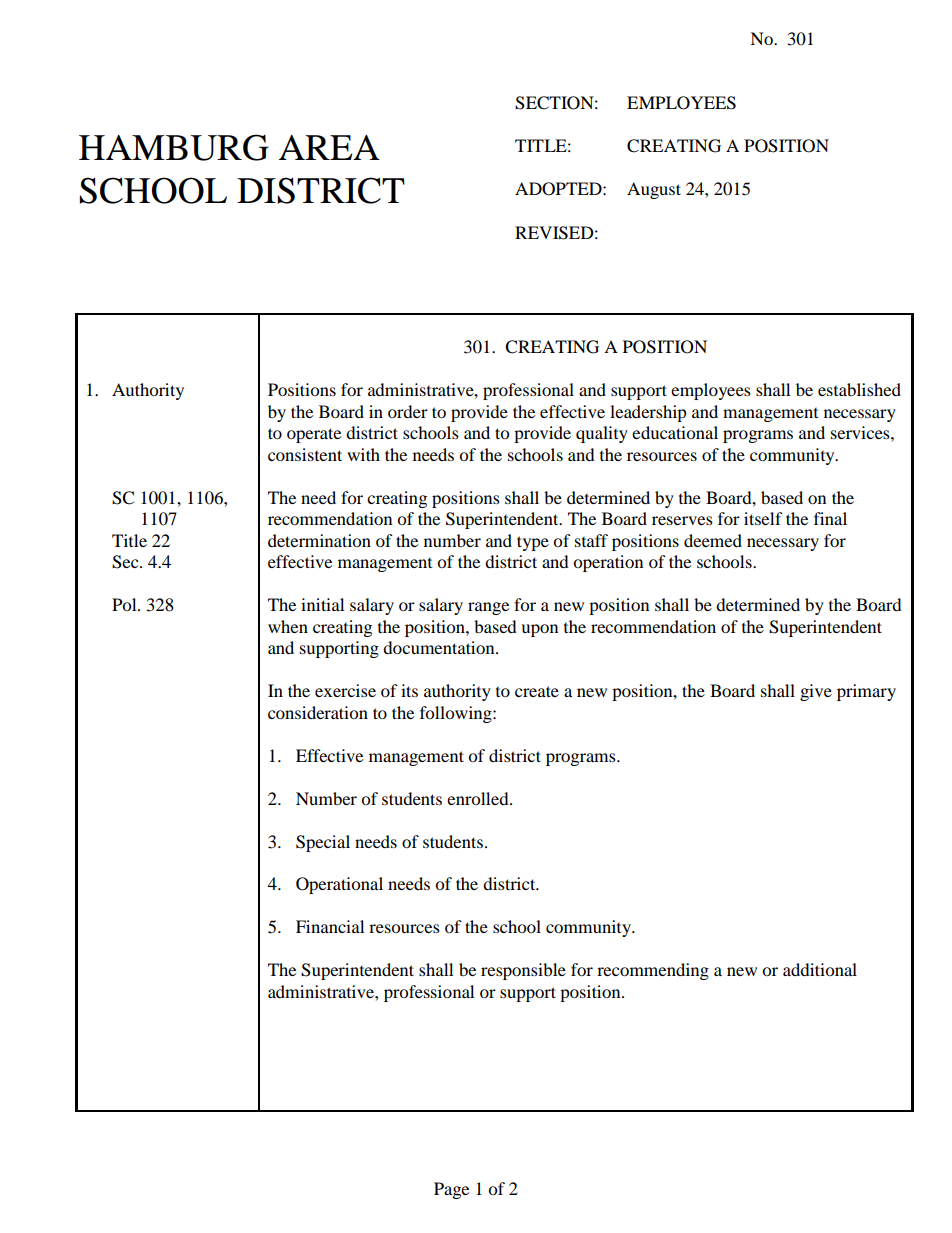 The width and height of the document is (952, 1233). I want to click on HAMBURG, so click(174, 147).
